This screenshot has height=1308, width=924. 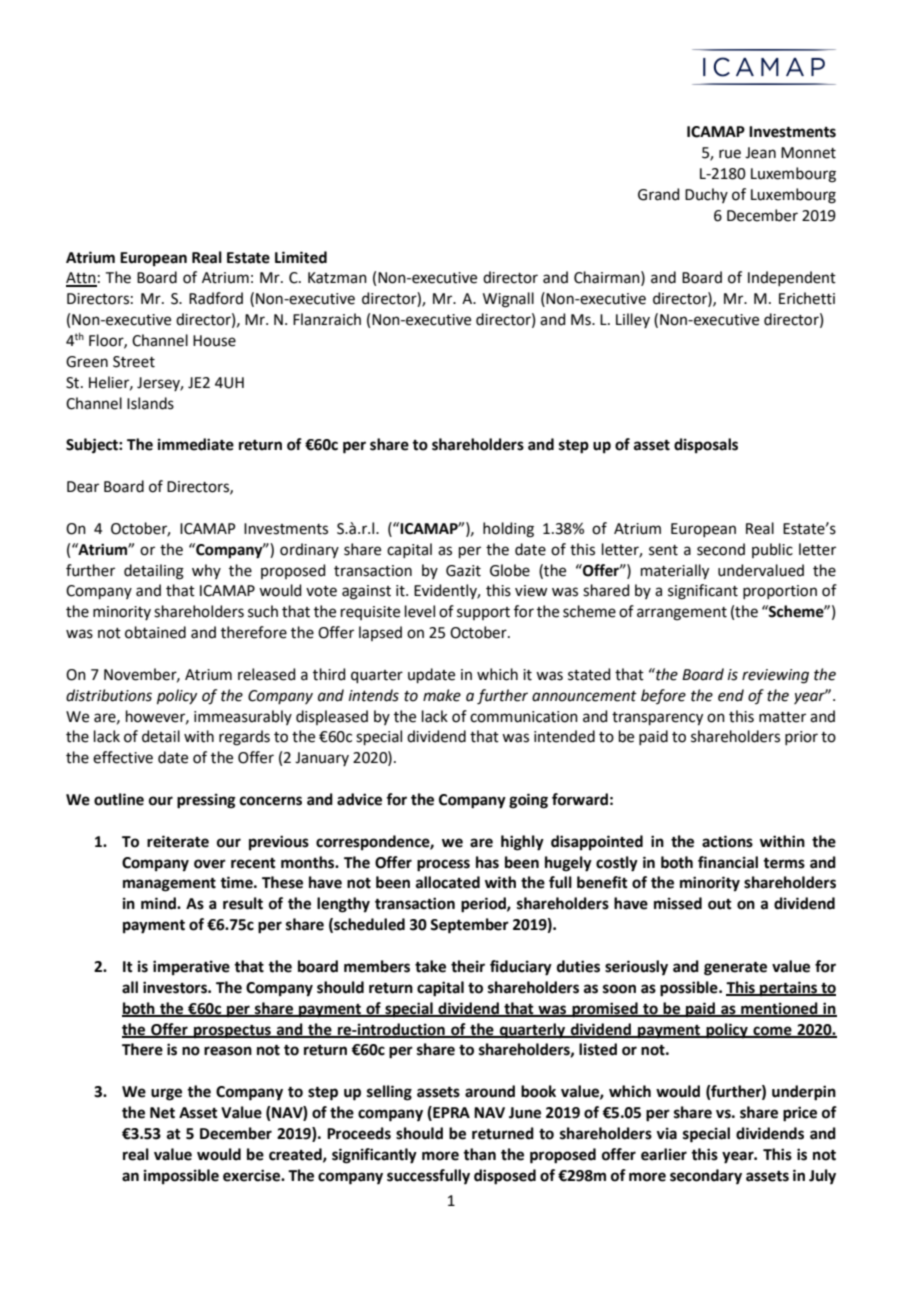 I want to click on Attn, so click(x=81, y=279).
